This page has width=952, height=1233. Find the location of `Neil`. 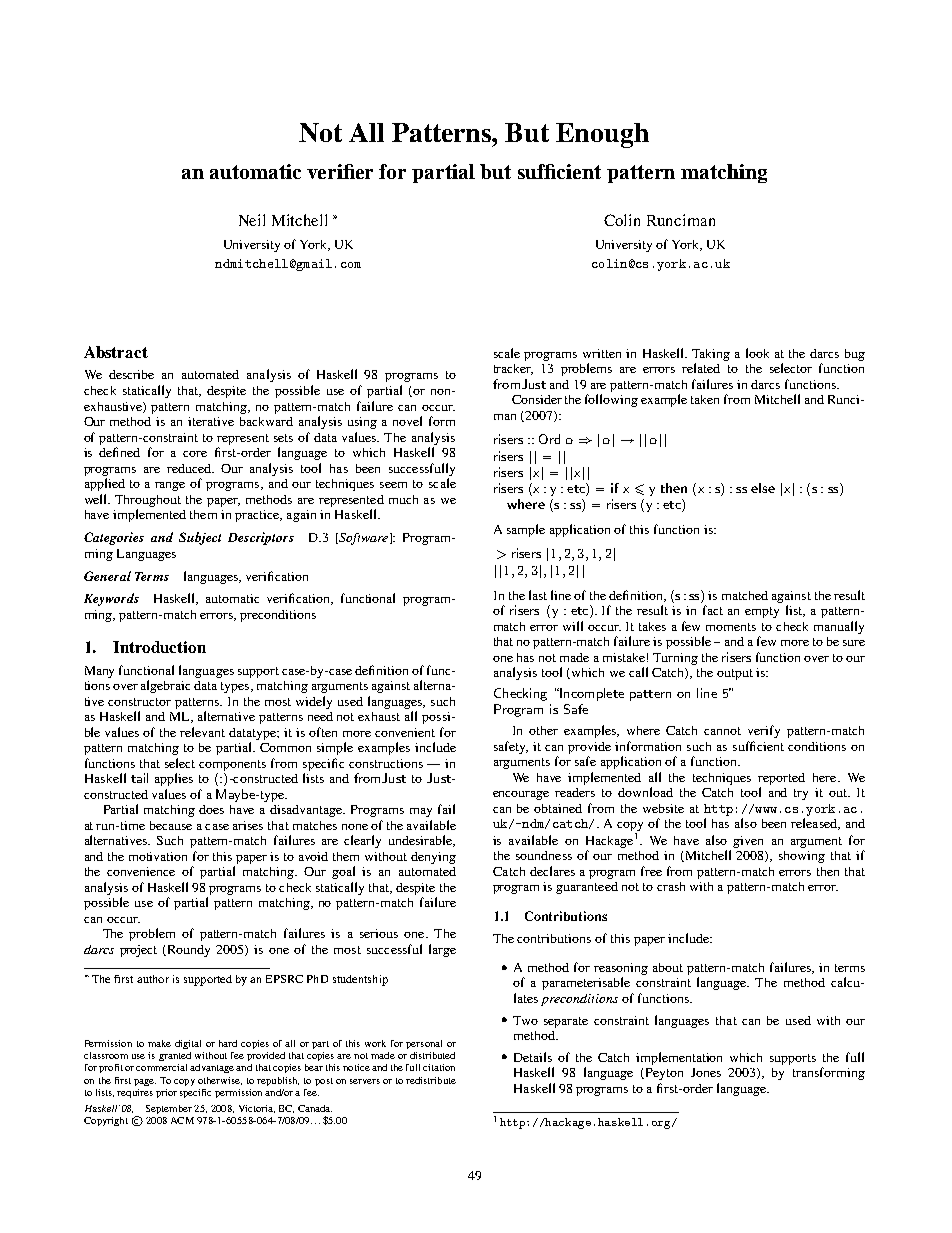

Neil is located at coordinates (252, 220).
